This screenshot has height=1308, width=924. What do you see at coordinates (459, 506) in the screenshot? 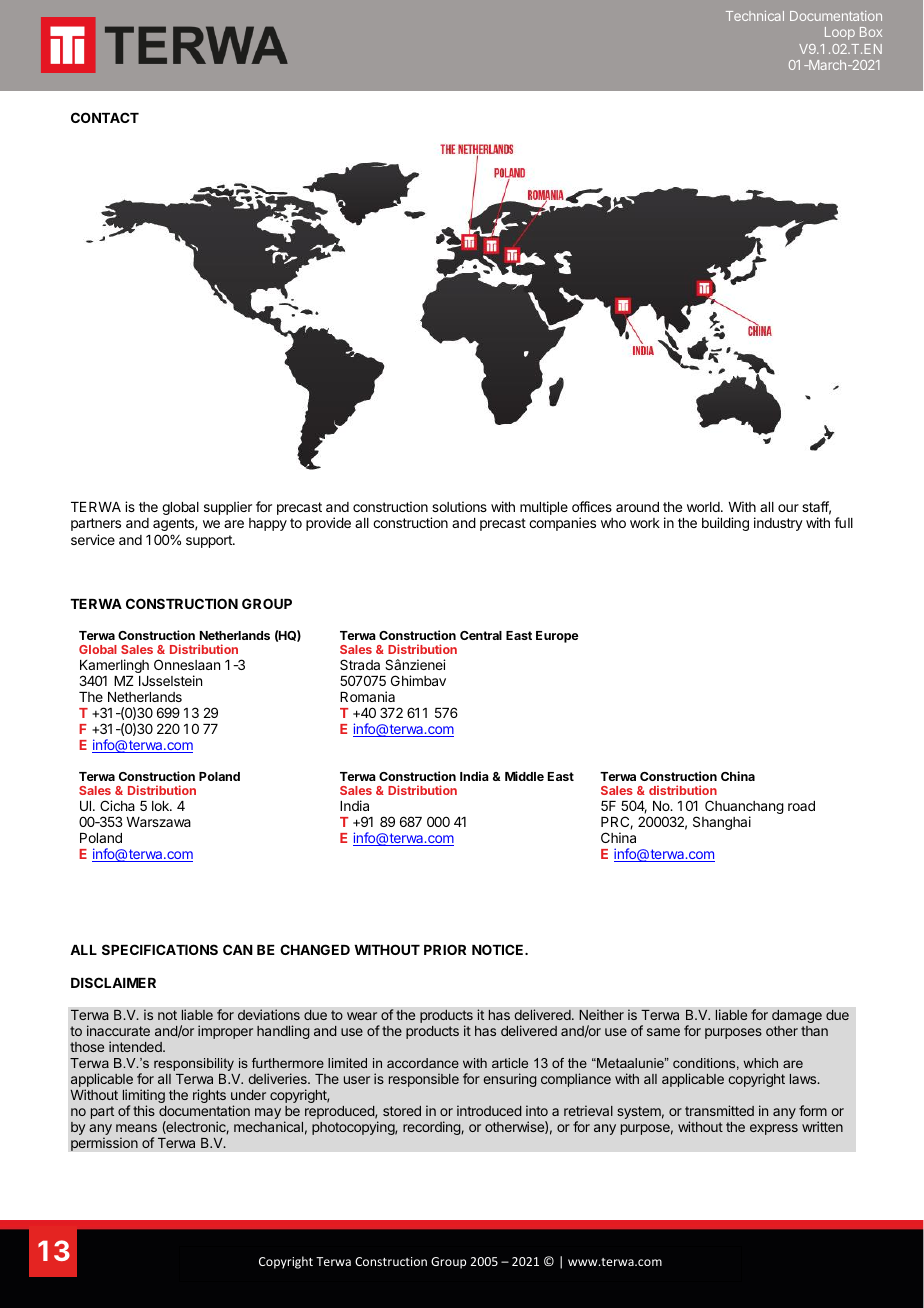
I see `solutions` at bounding box center [459, 506].
